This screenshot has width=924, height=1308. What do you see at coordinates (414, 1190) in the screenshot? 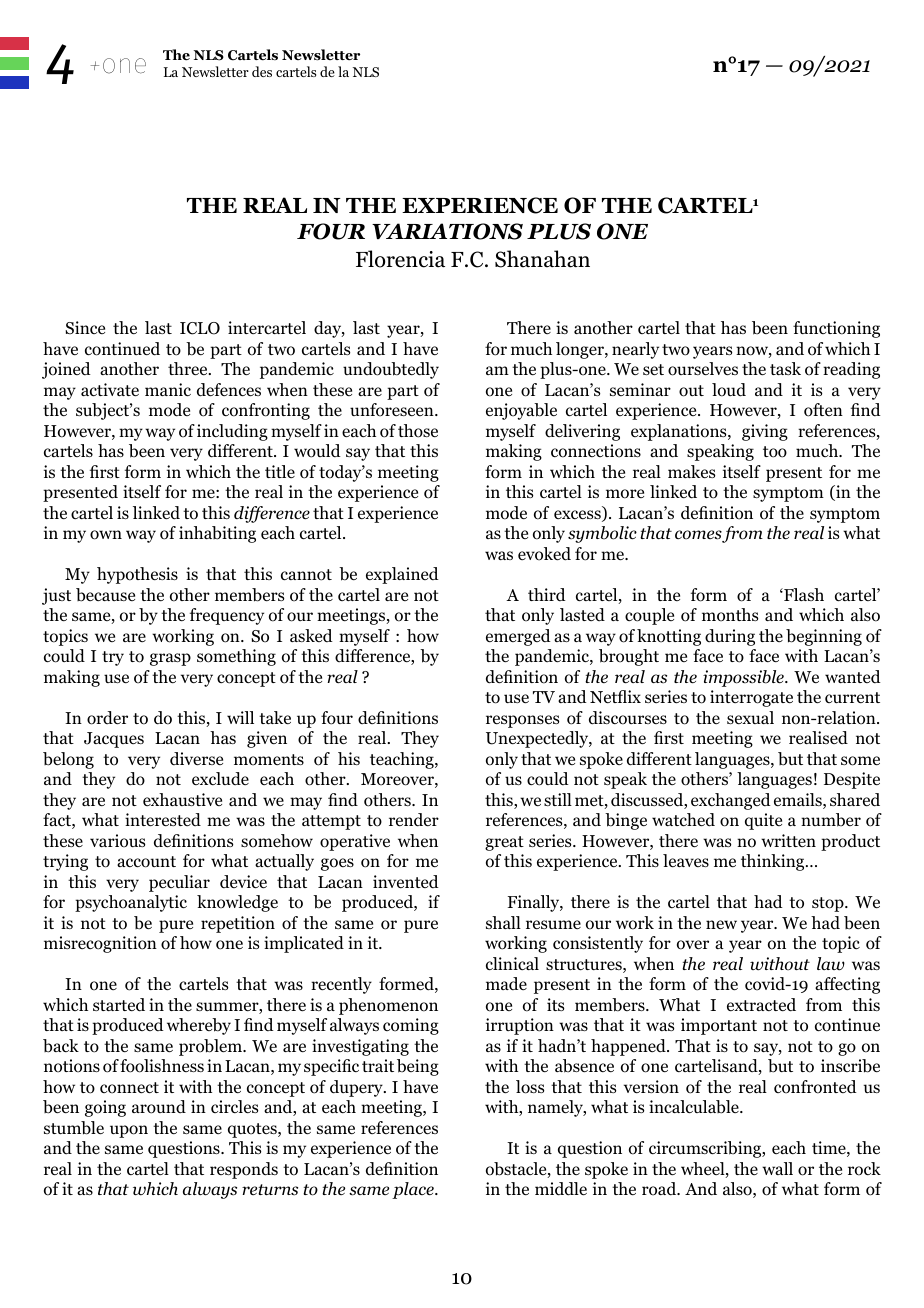
I see `place` at bounding box center [414, 1190].
